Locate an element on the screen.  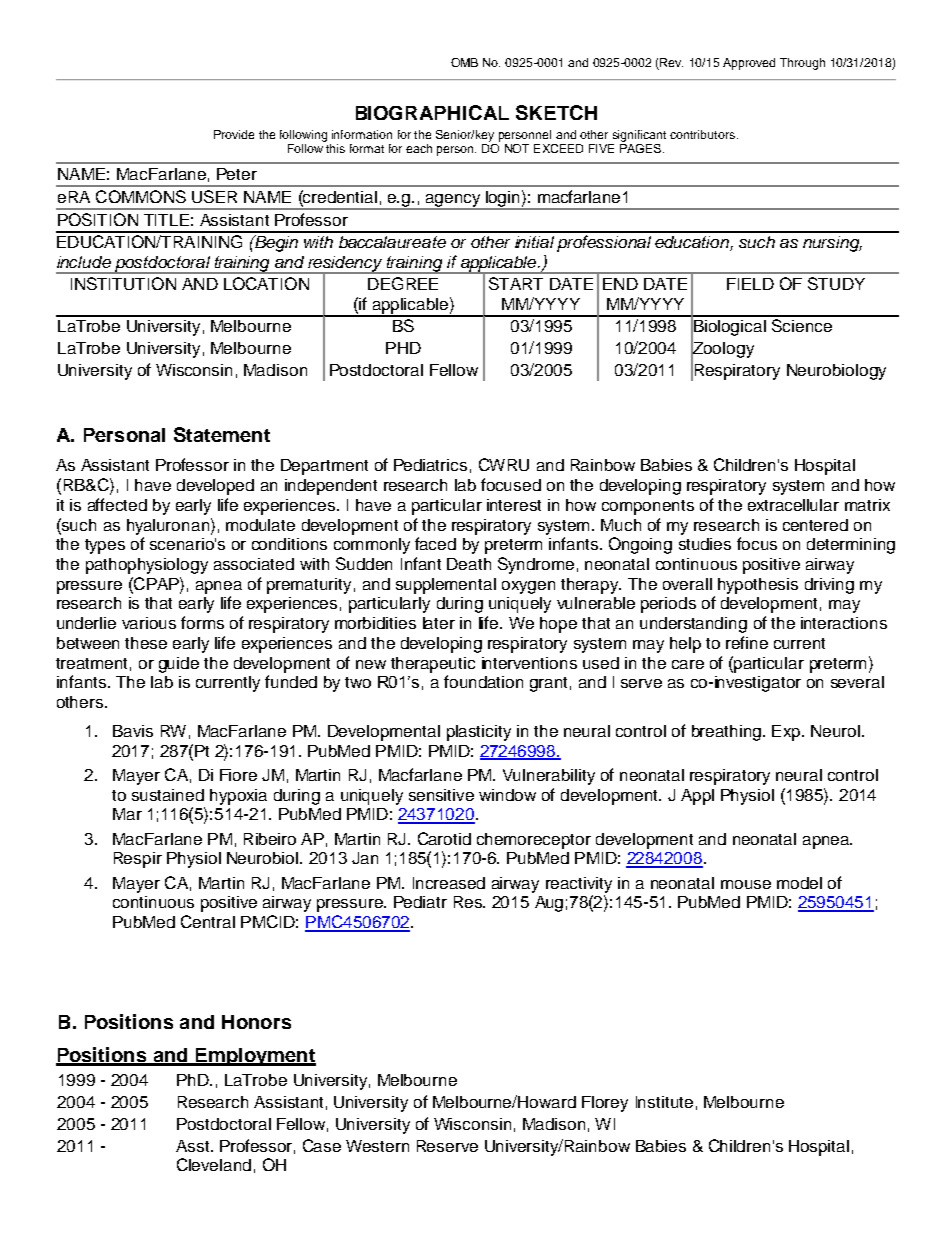
Western is located at coordinates (377, 1146).
